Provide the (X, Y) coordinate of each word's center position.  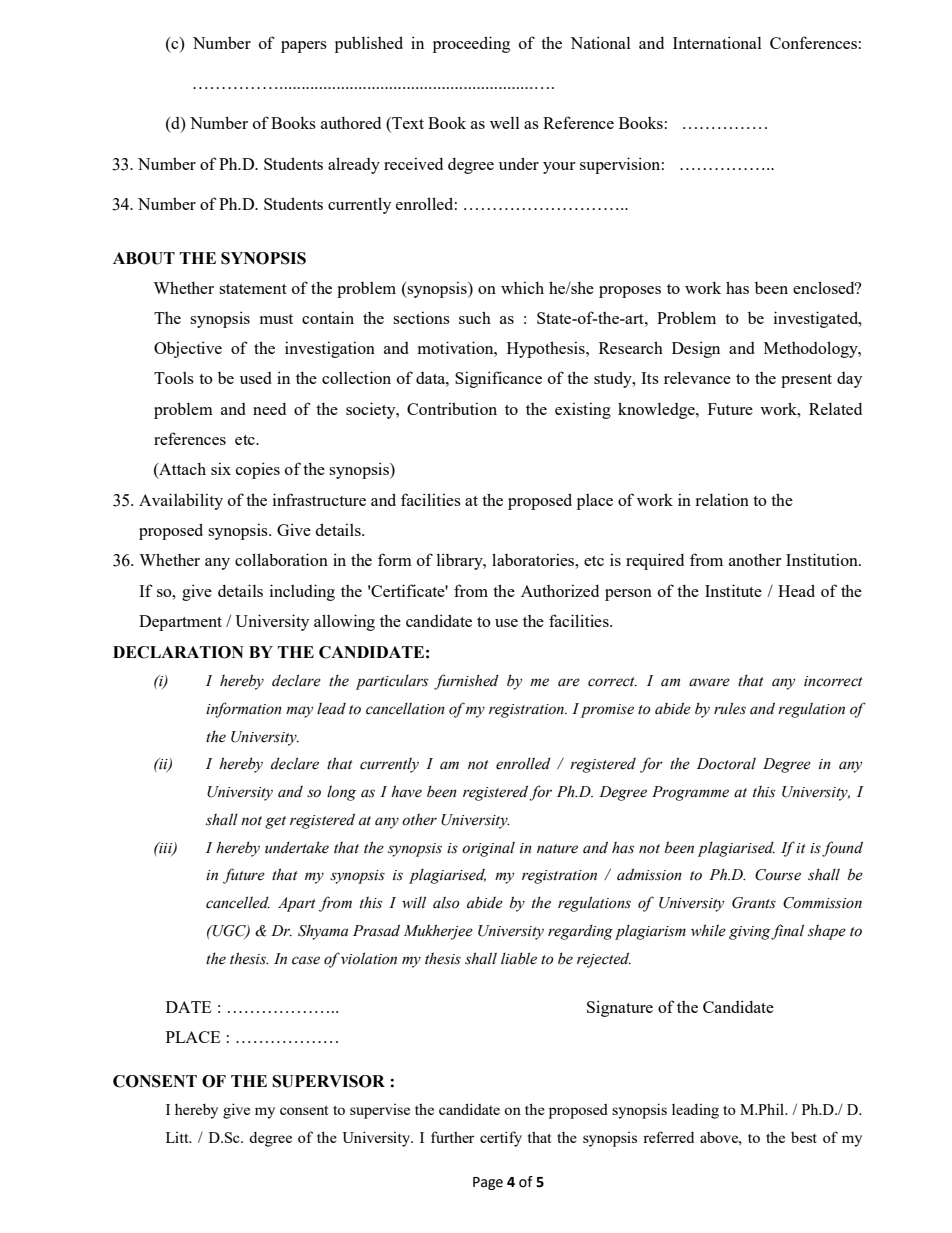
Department (180, 623)
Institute (733, 590)
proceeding (471, 44)
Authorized (560, 590)
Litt (178, 1137)
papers (304, 47)
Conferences (813, 42)
